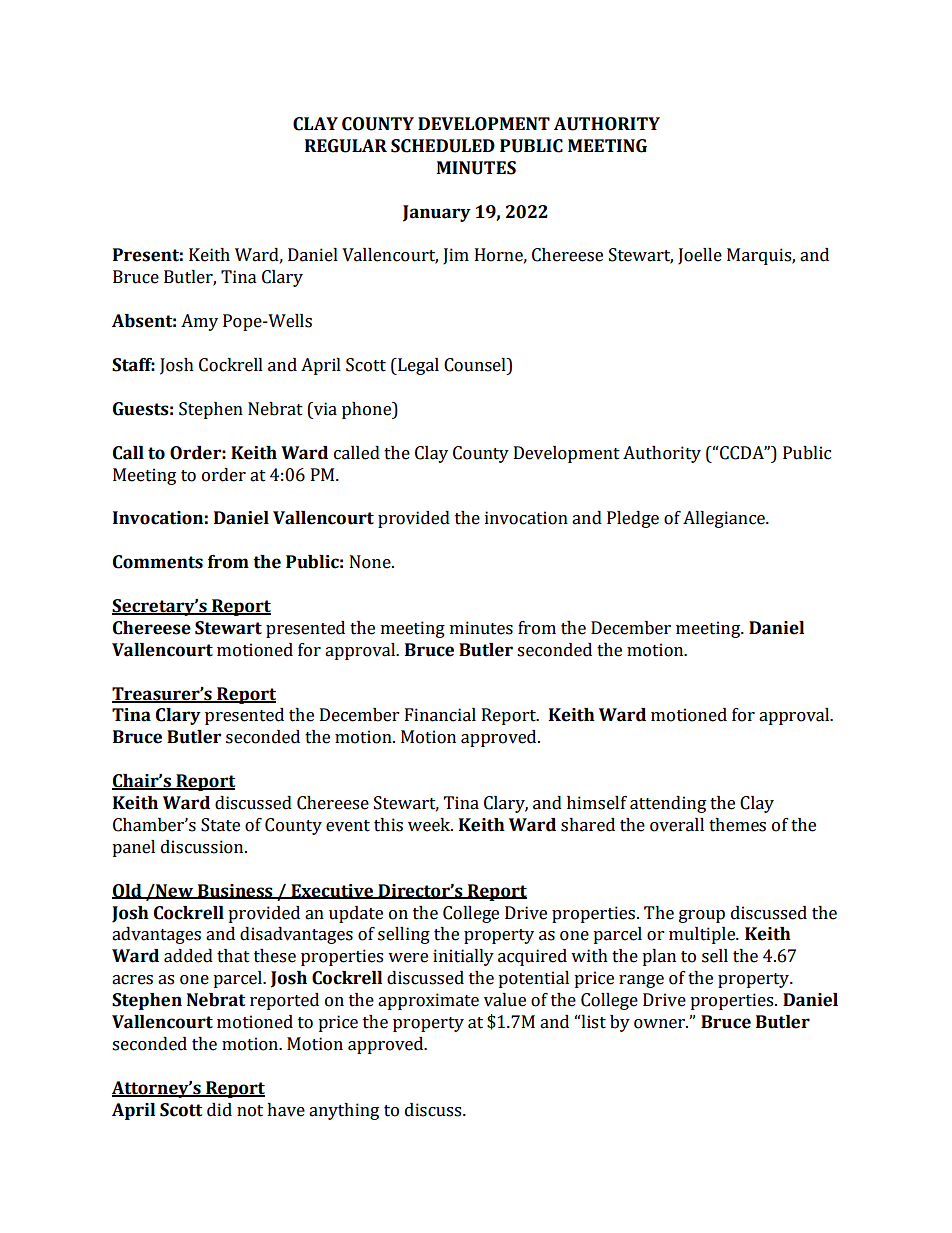 This image has width=952, height=1233. Describe the element at coordinates (700, 256) in the image. I see `Joelle` at that location.
